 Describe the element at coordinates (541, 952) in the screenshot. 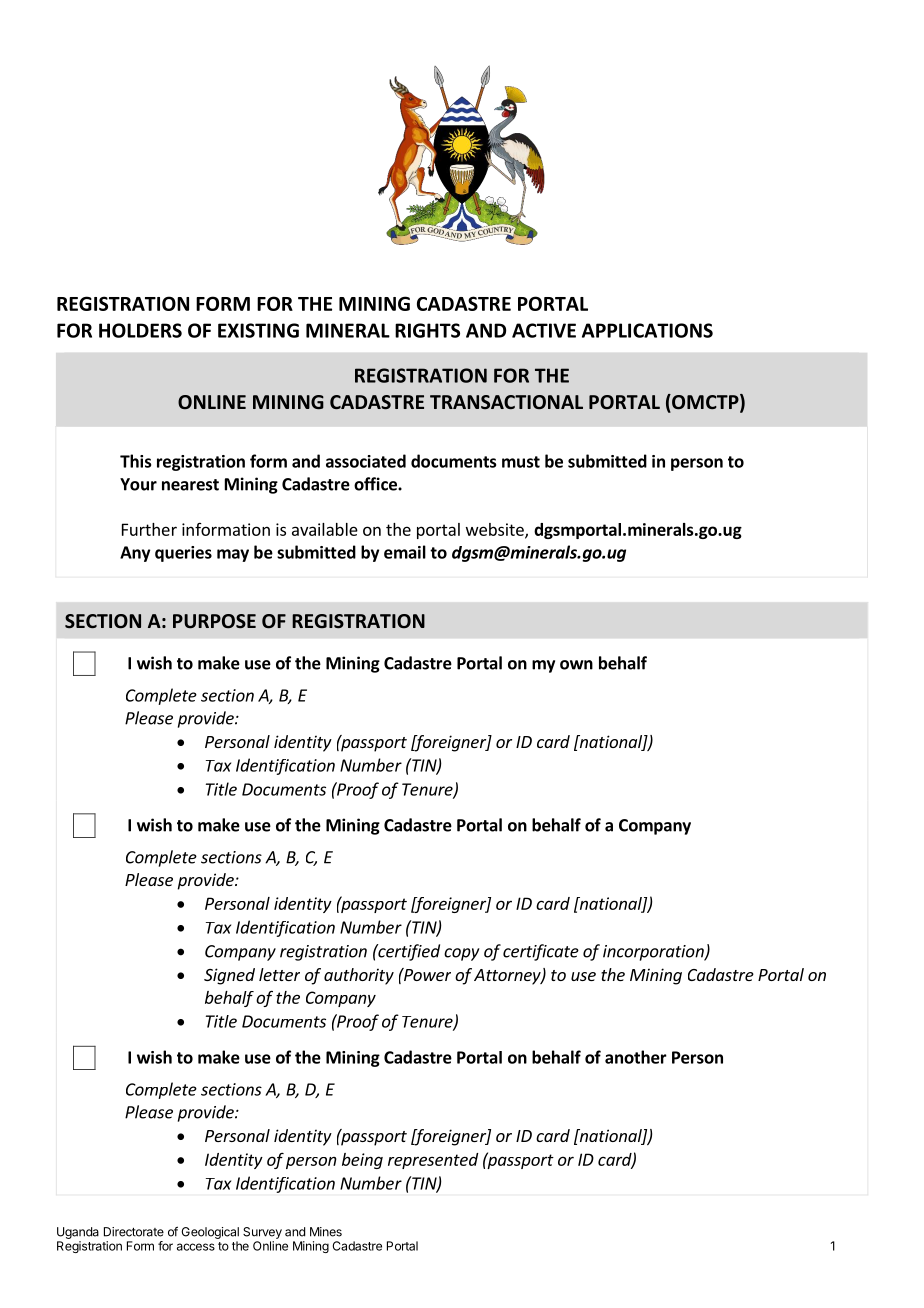

I see `certificate` at that location.
